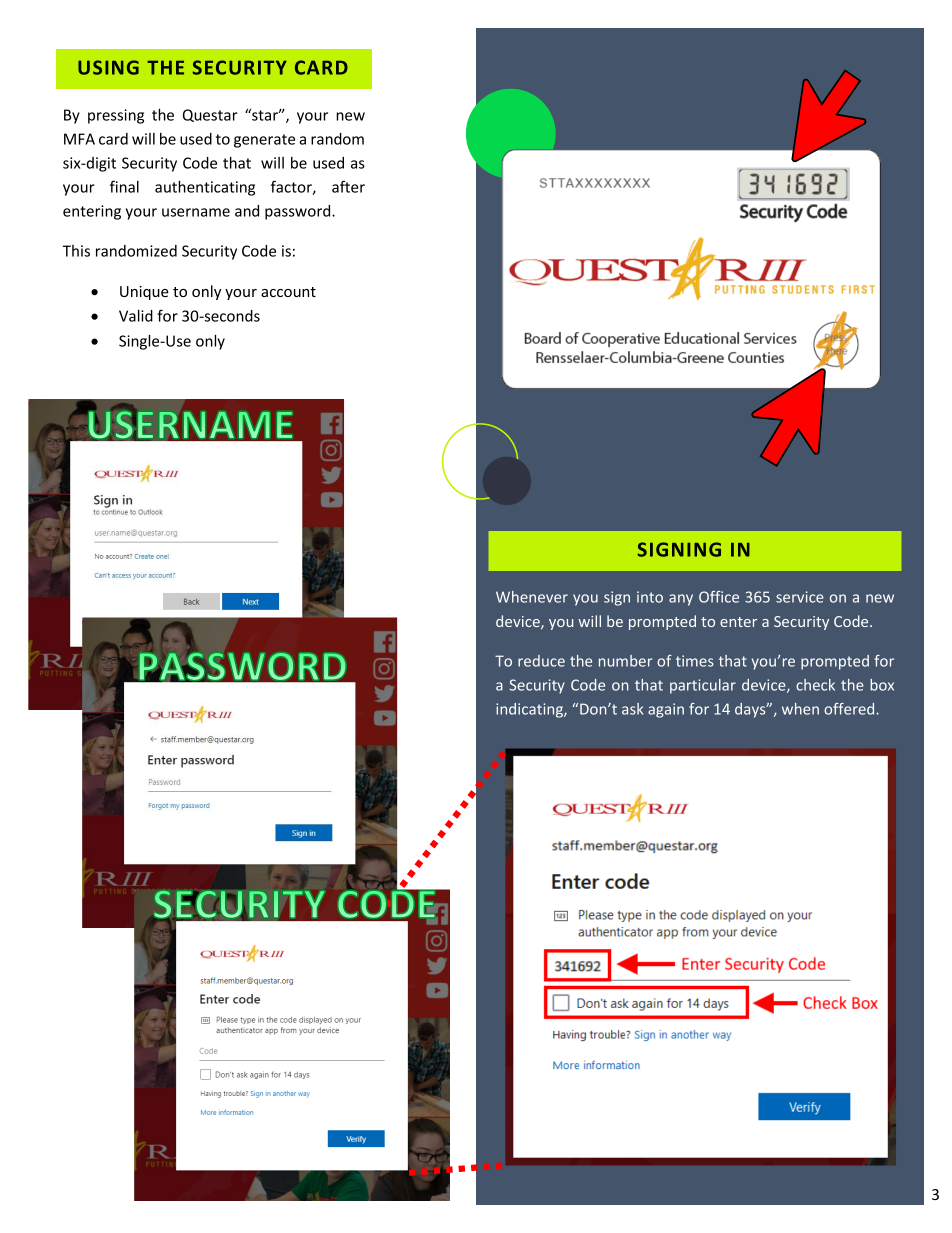 The height and width of the screenshot is (1233, 952). I want to click on Unique, so click(144, 293).
